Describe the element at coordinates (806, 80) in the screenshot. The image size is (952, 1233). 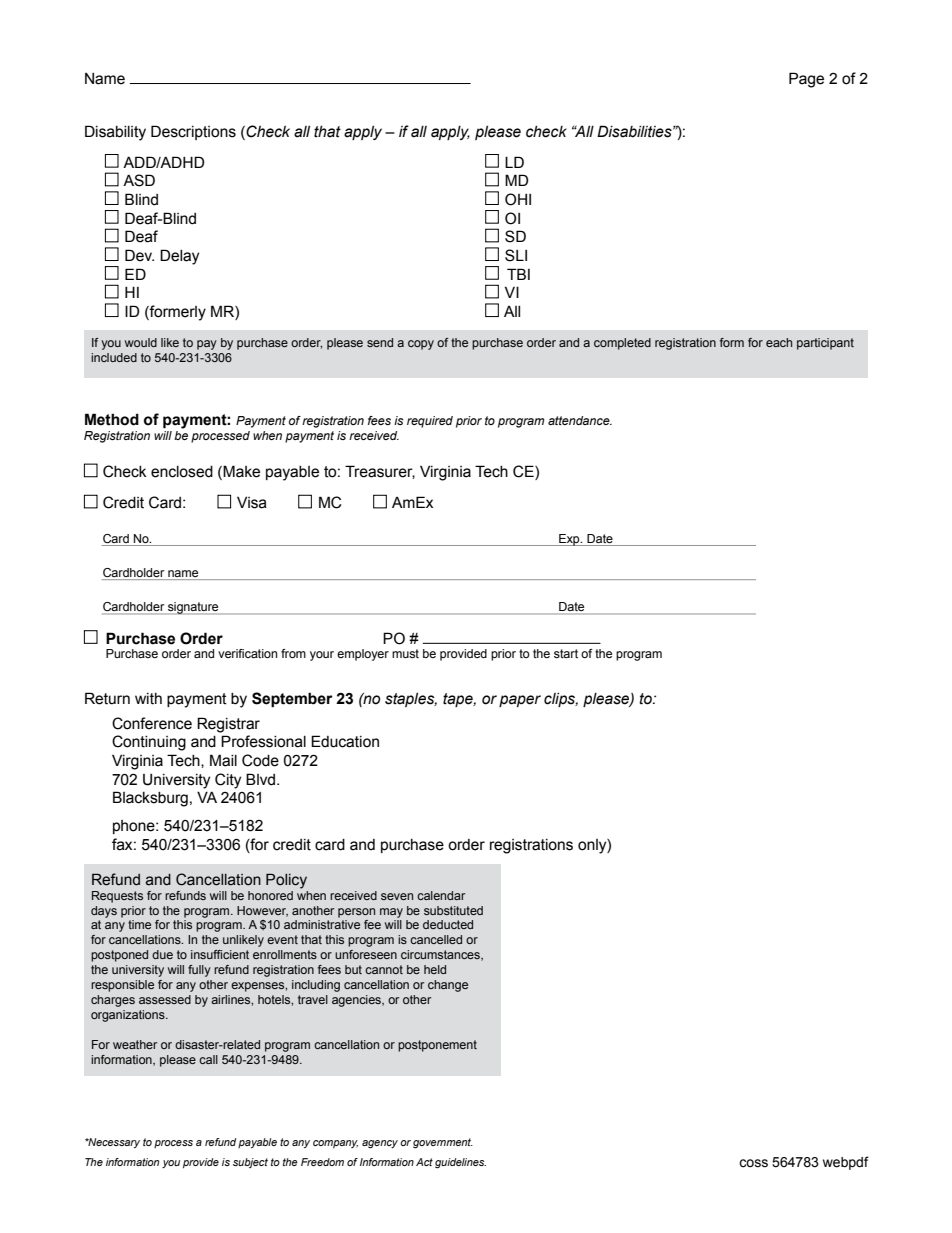
I see `Page` at that location.
